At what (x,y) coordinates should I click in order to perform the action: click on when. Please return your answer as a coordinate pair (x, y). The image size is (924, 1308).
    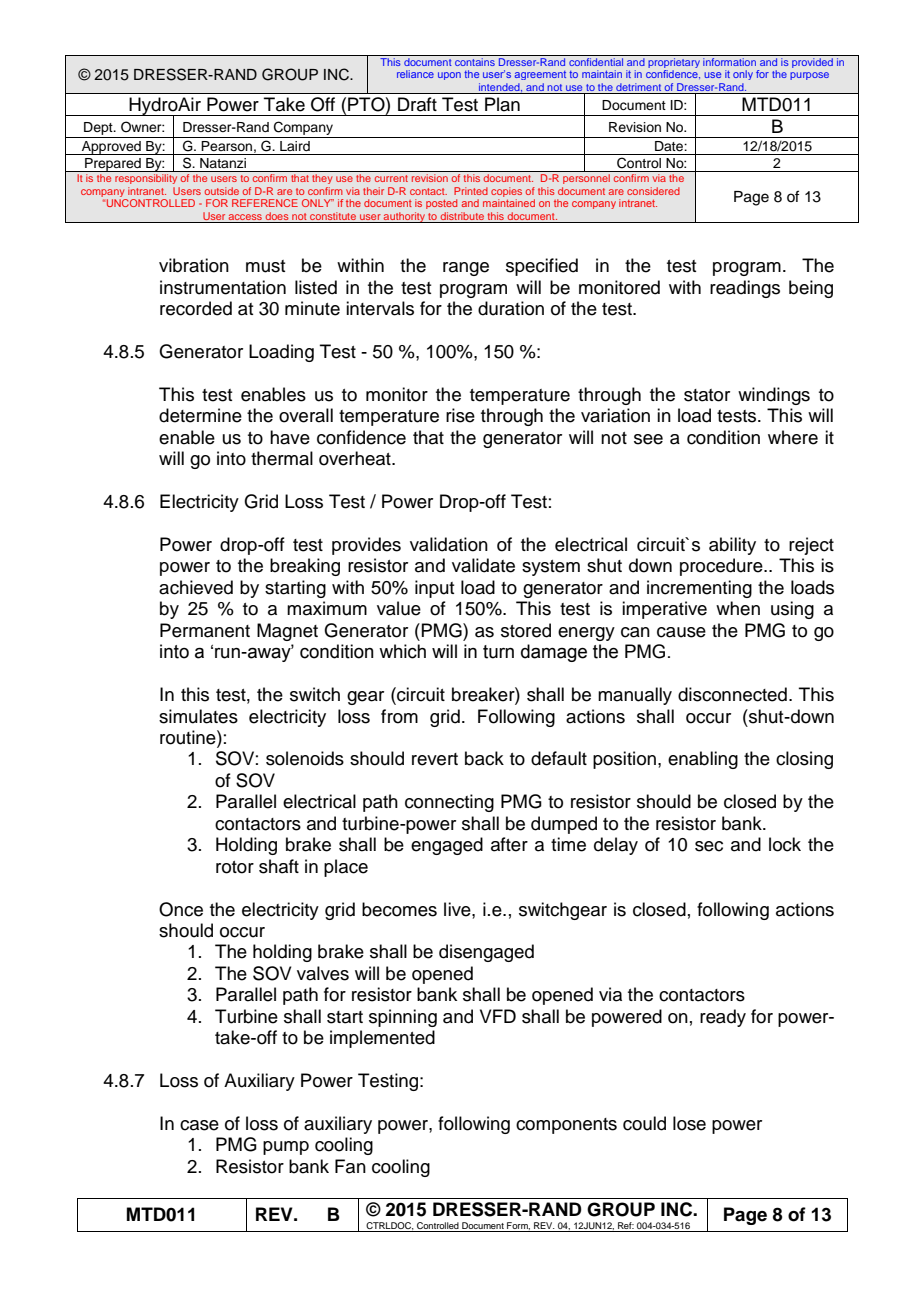
    Looking at the image, I should click on (738, 608).
